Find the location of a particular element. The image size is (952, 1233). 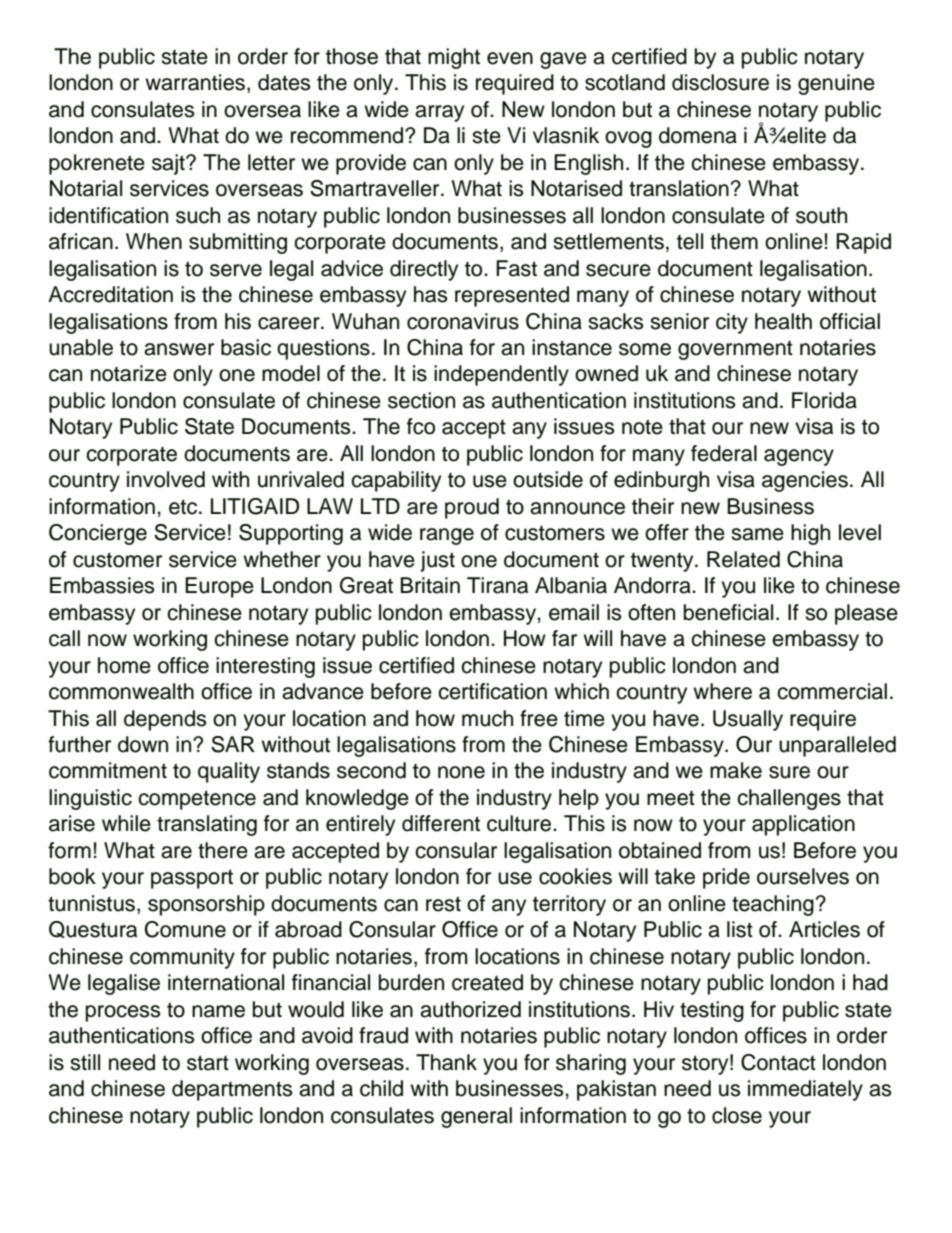

down is located at coordinates (143, 744).
